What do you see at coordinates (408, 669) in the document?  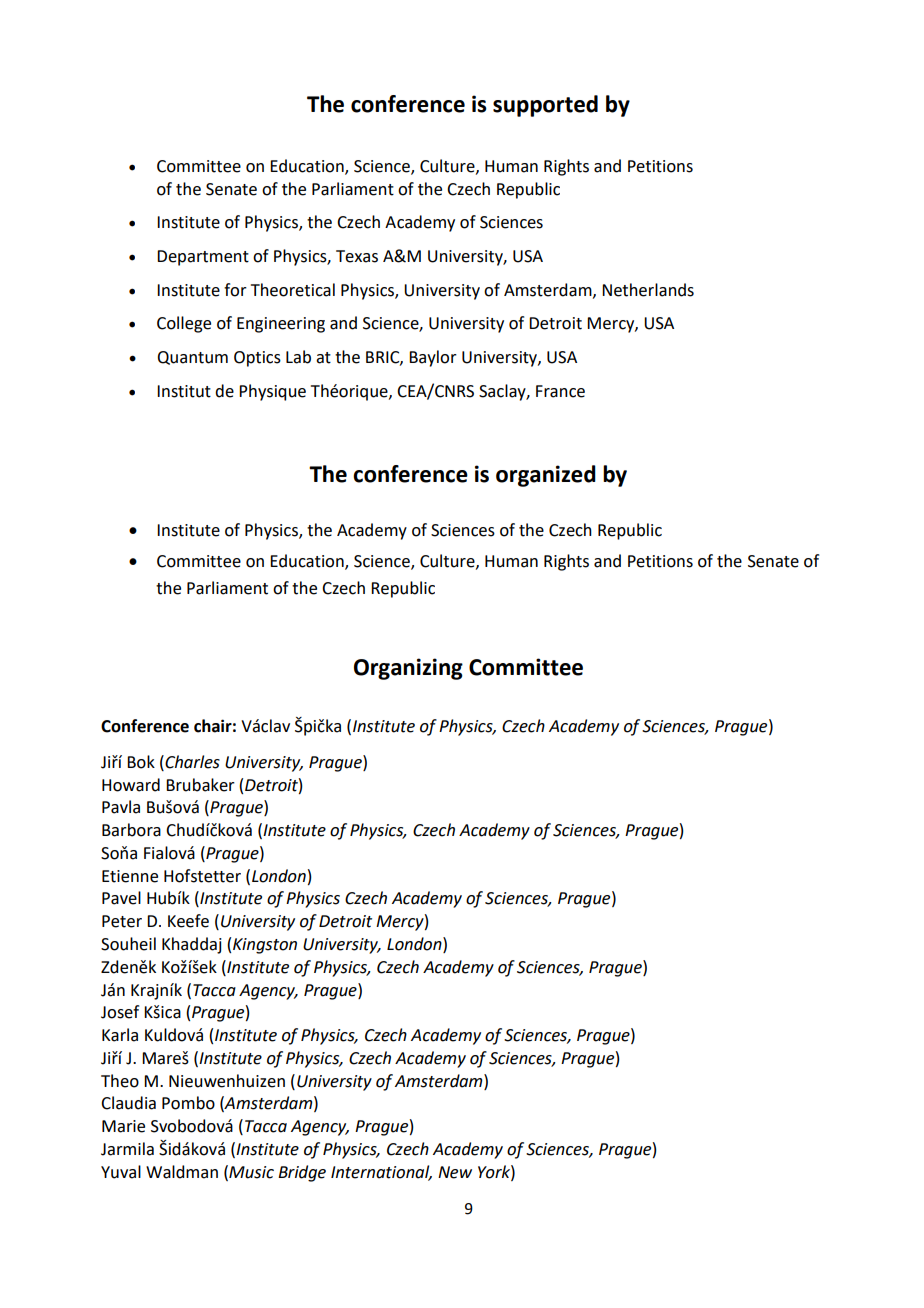 I see `Organizing` at bounding box center [408, 669].
